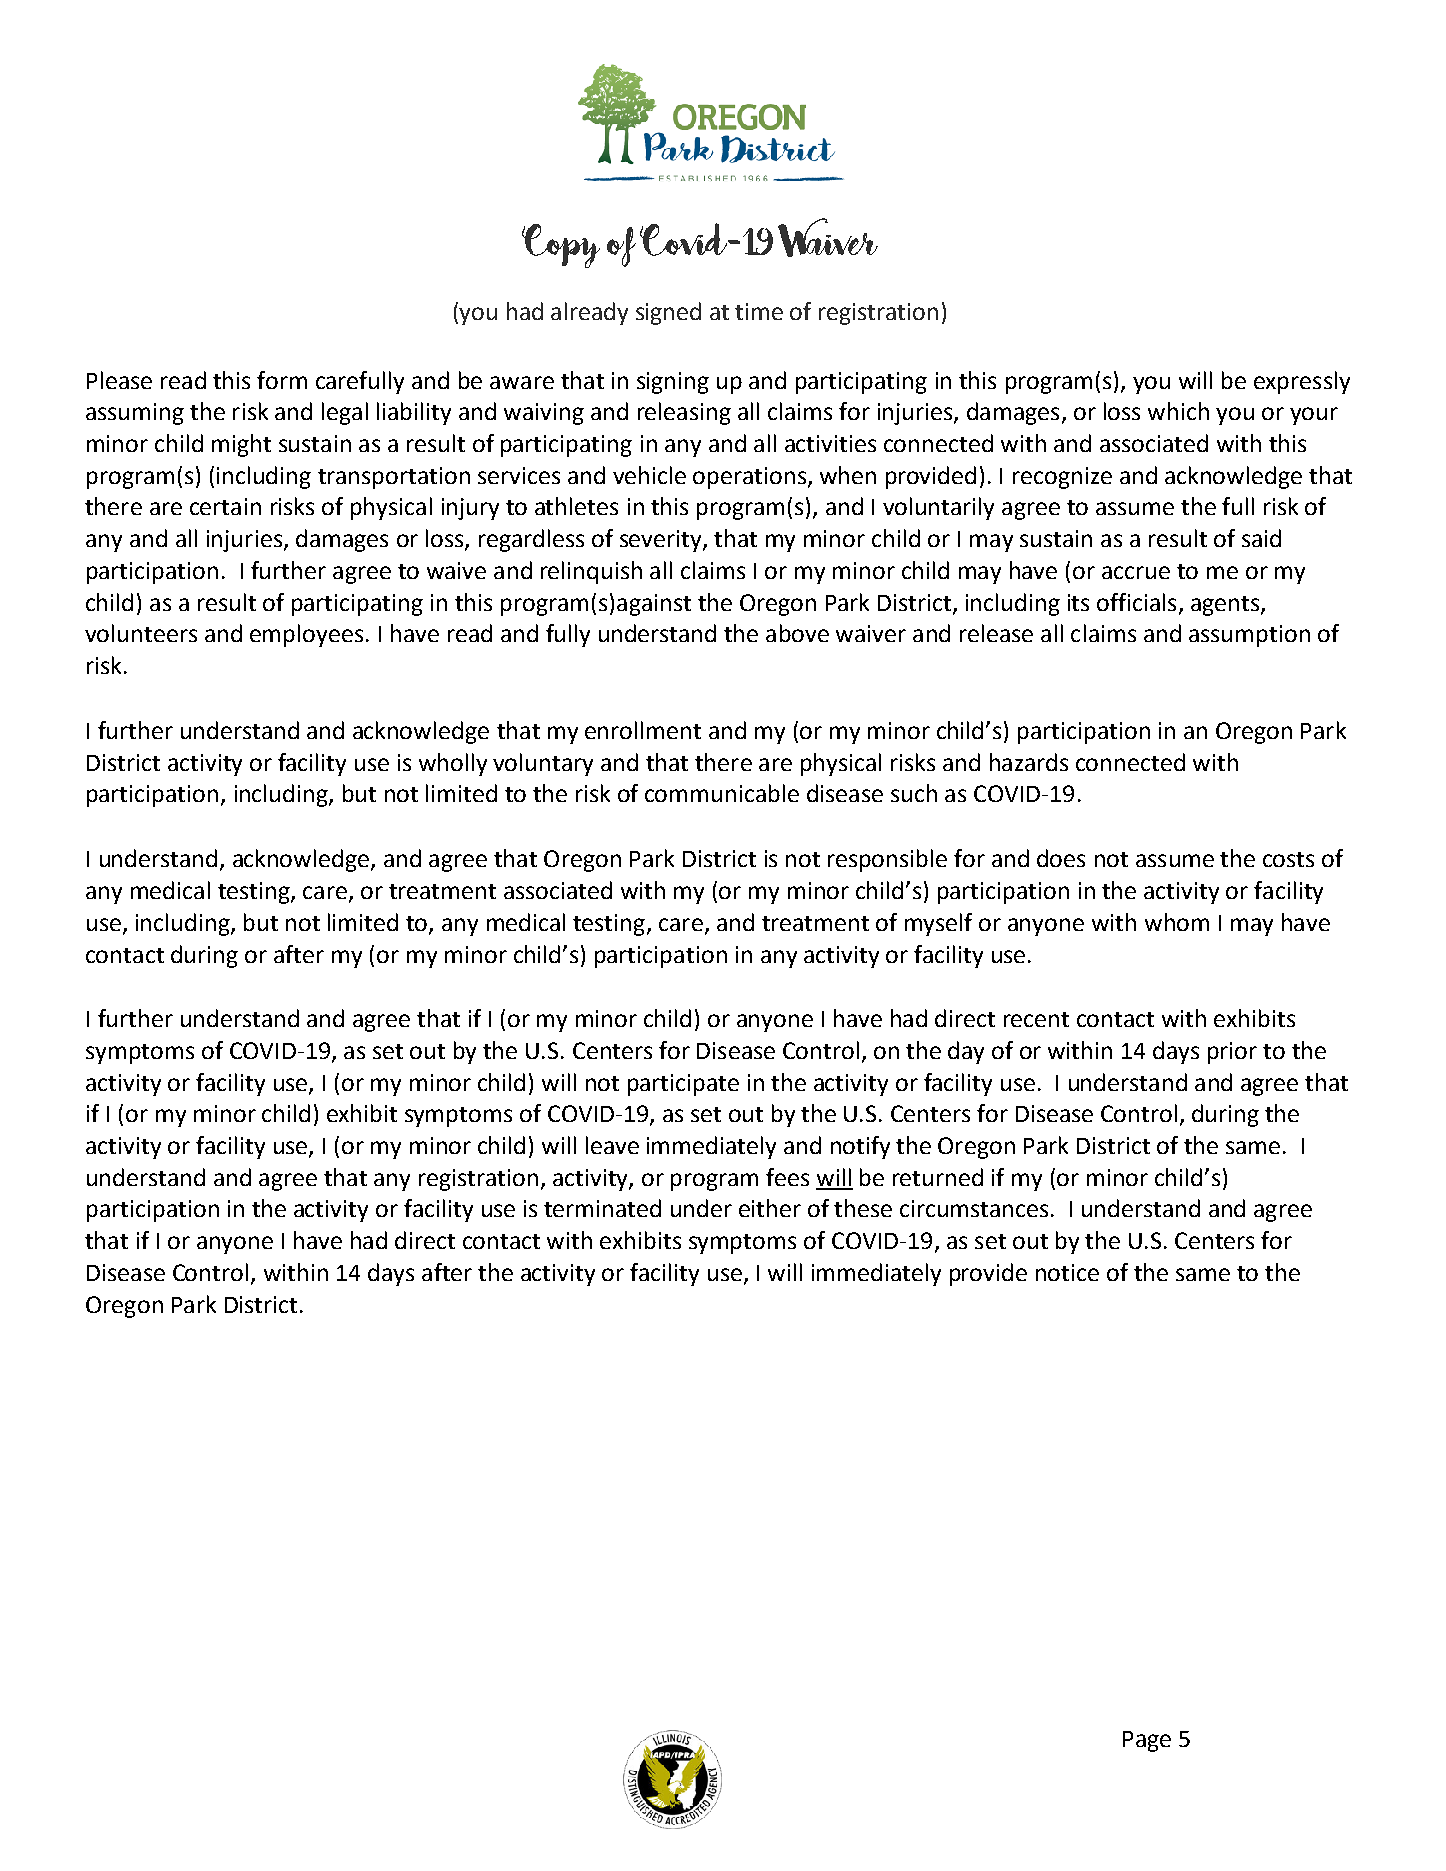  I want to click on wholly, so click(453, 764).
